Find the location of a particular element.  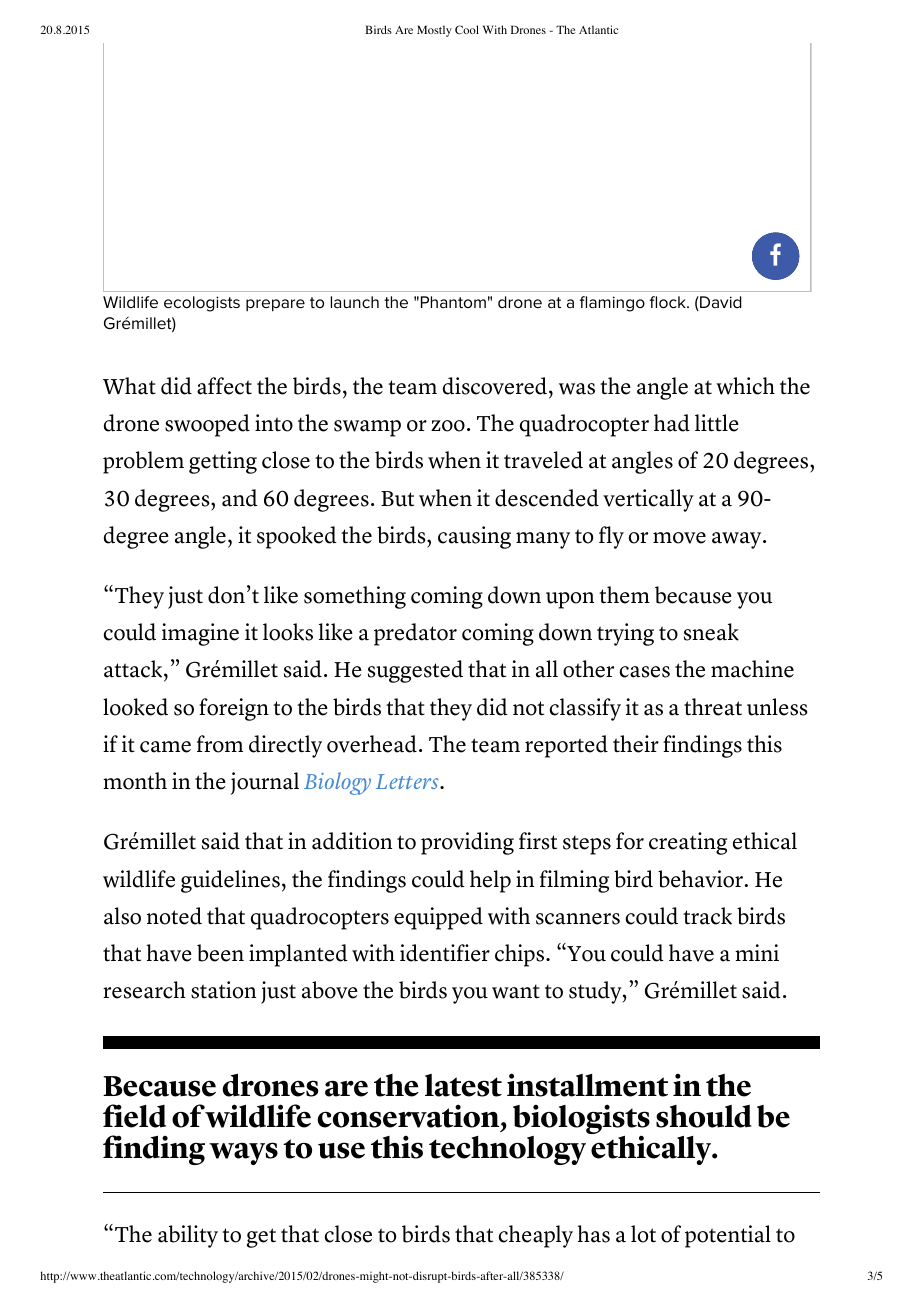

flock is located at coordinates (669, 302).
